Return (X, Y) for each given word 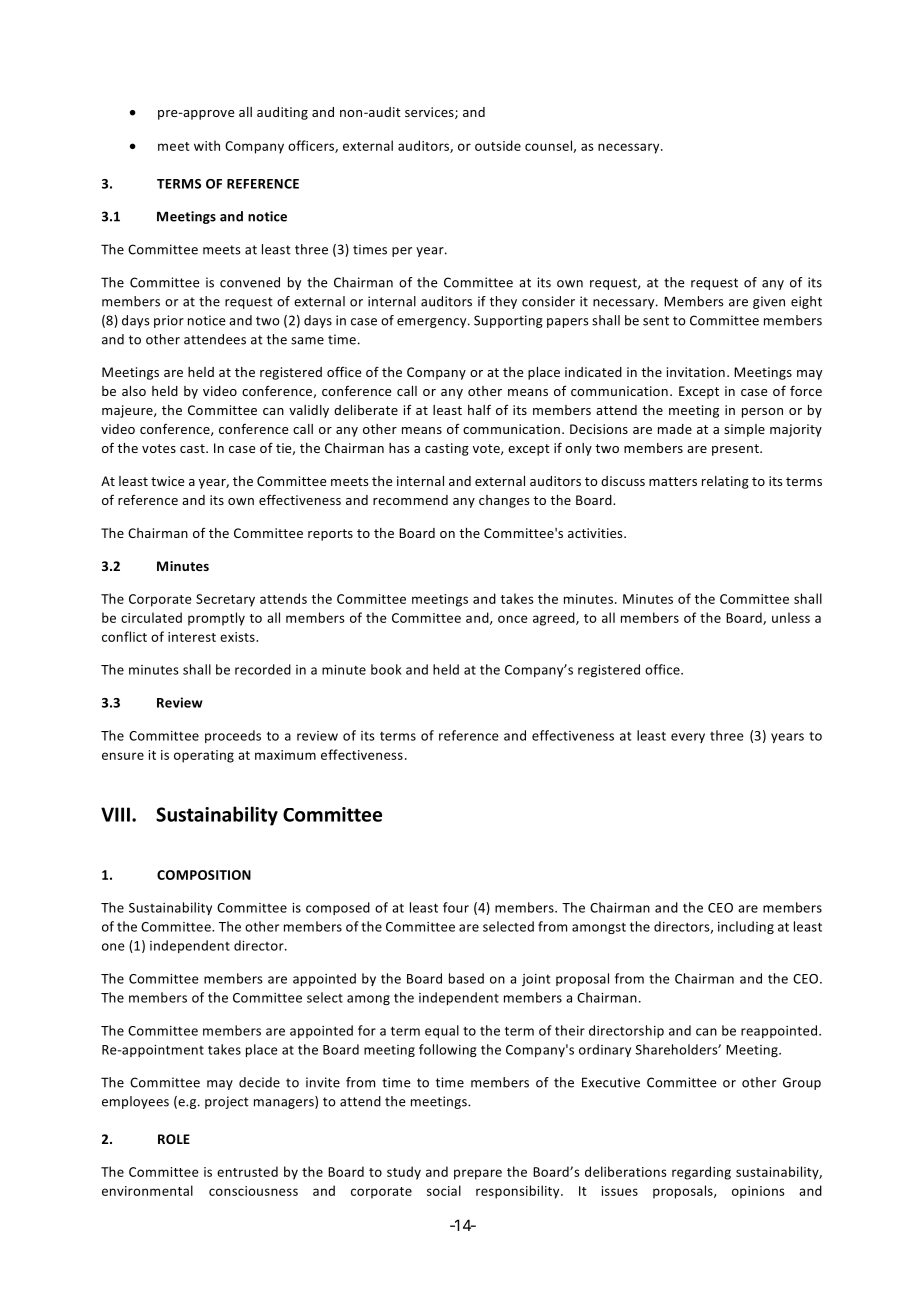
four (456, 907)
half (479, 409)
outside (498, 145)
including (746, 927)
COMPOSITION (204, 875)
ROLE (174, 1139)
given (769, 302)
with (207, 145)
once (513, 619)
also (134, 391)
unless (791, 617)
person (762, 413)
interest (192, 637)
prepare (478, 1174)
